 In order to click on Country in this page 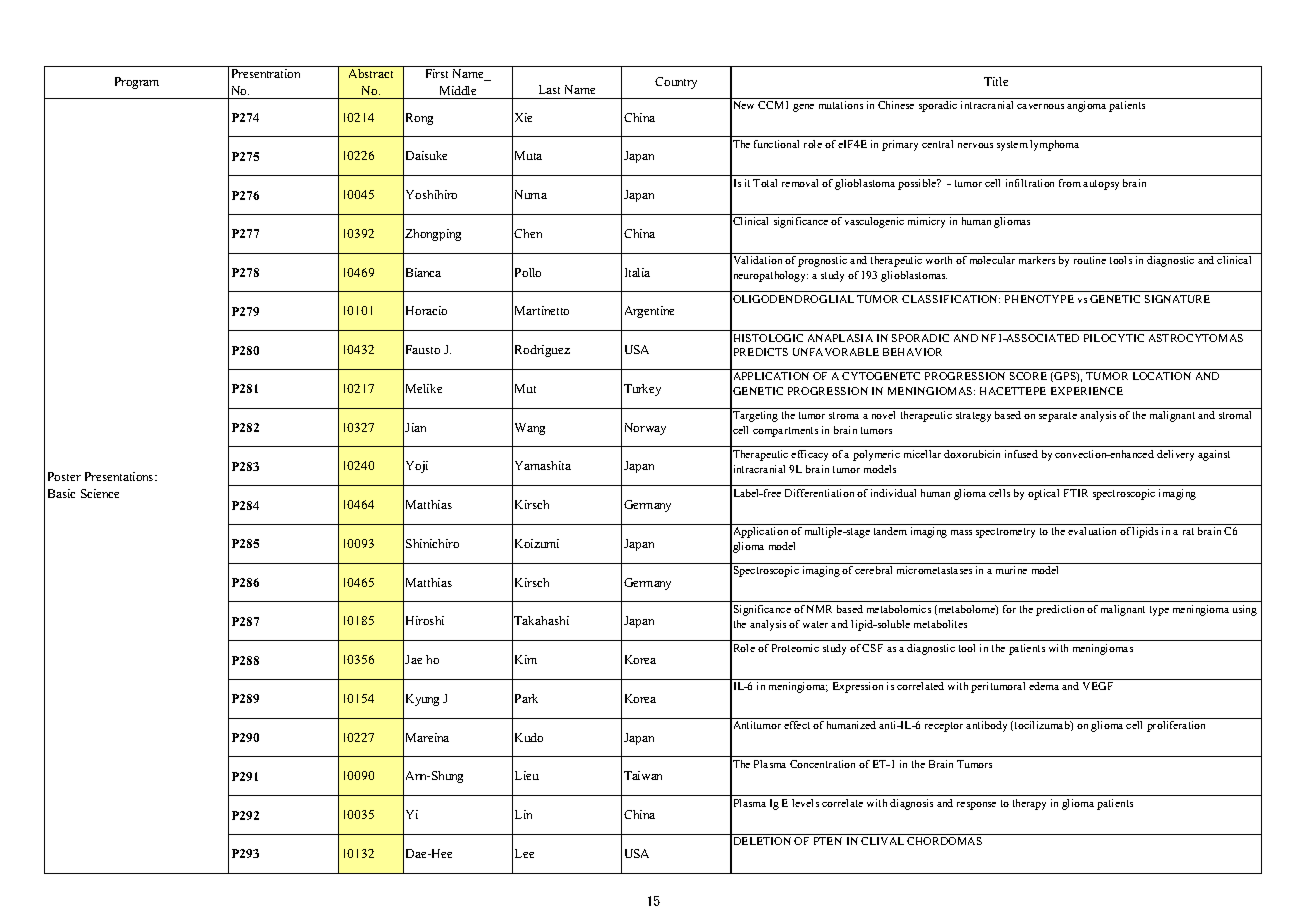, I will do `click(676, 83)`.
